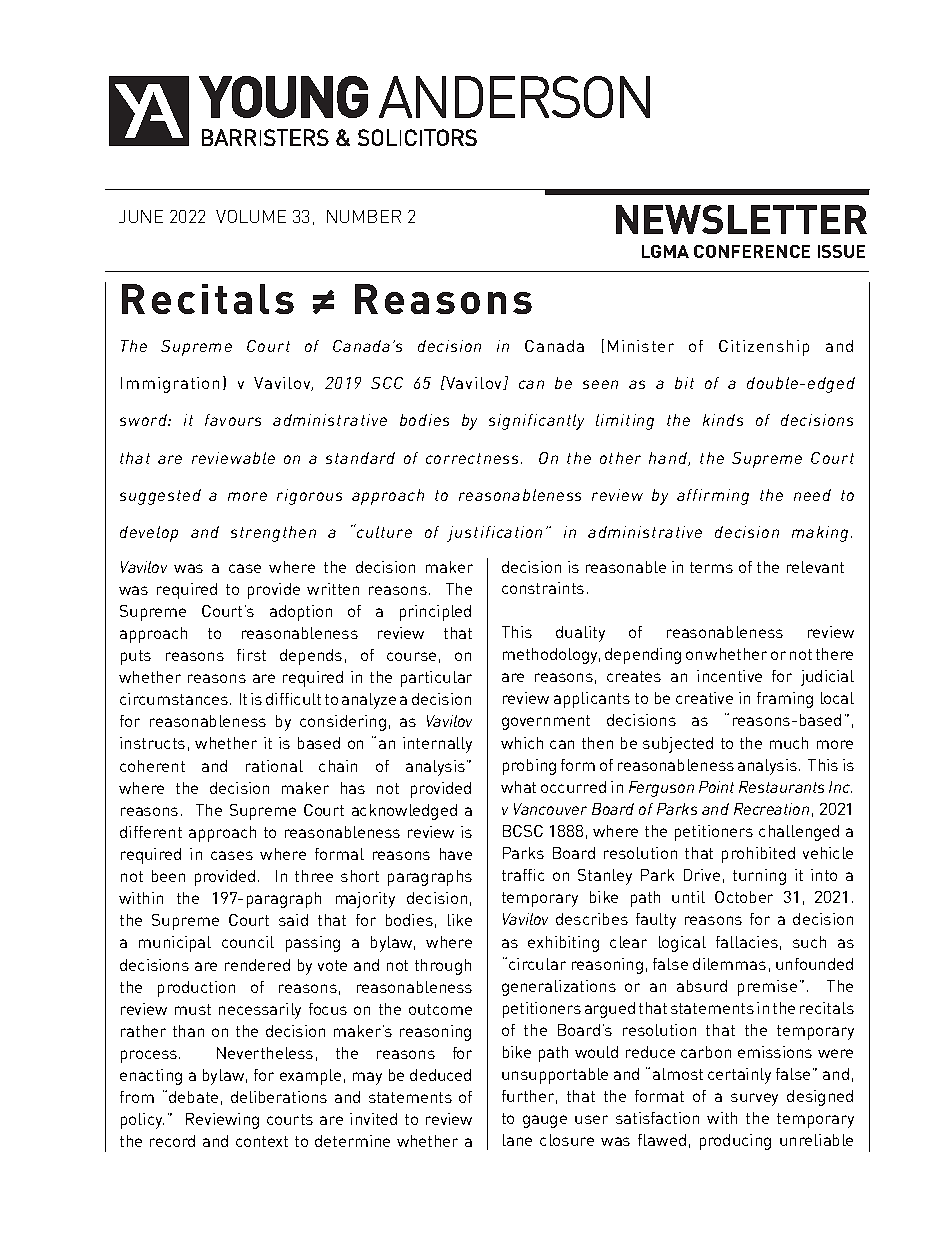 The image size is (952, 1233). Describe the element at coordinates (744, 897) in the image. I see `October` at that location.
